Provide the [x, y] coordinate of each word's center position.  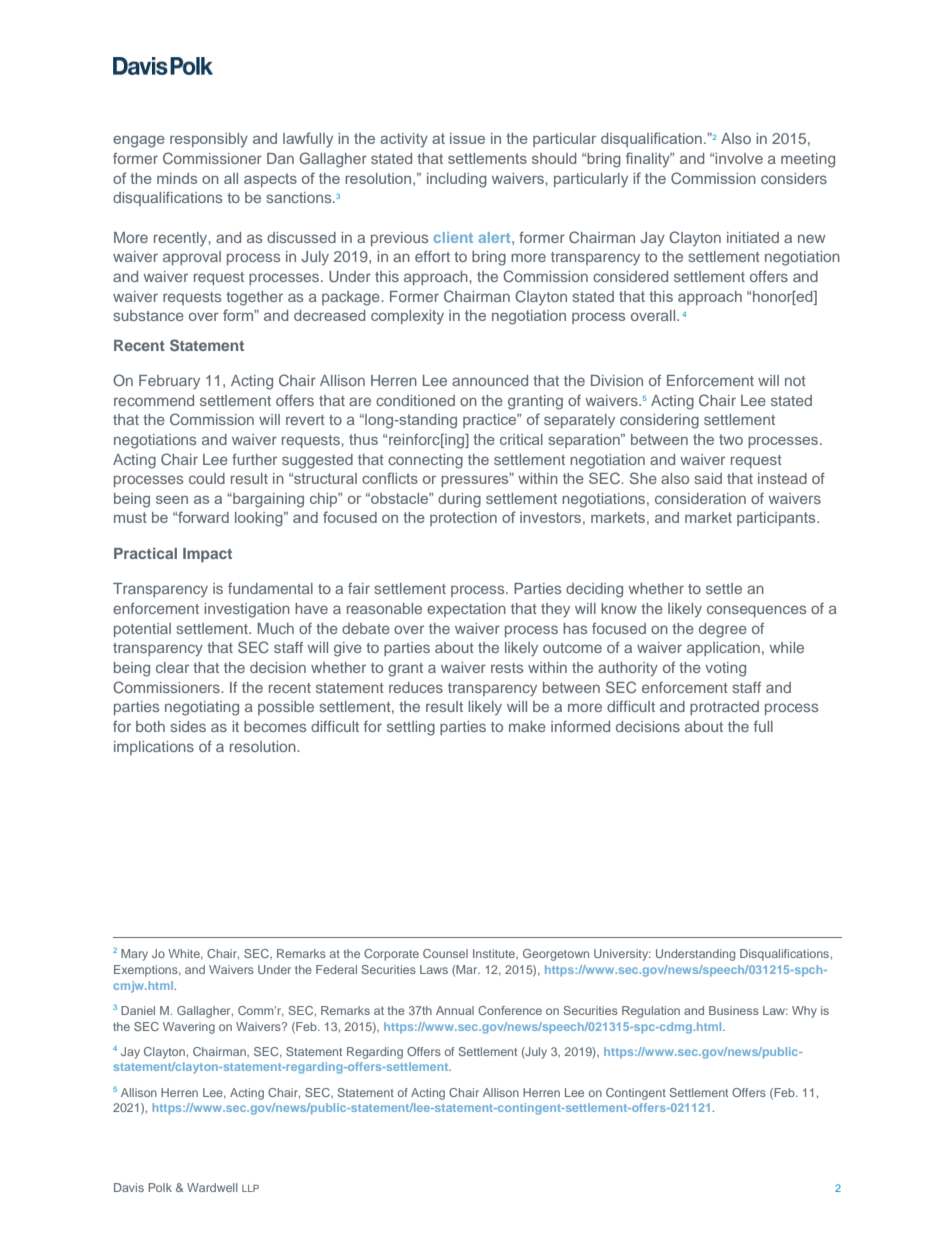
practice [491, 421]
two [731, 439]
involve [739, 158]
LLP [250, 1188]
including [457, 180]
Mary [134, 955]
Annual [455, 1010]
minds [177, 178]
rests [507, 668]
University [622, 955]
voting [725, 669]
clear [172, 667]
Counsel [445, 953]
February [169, 382]
